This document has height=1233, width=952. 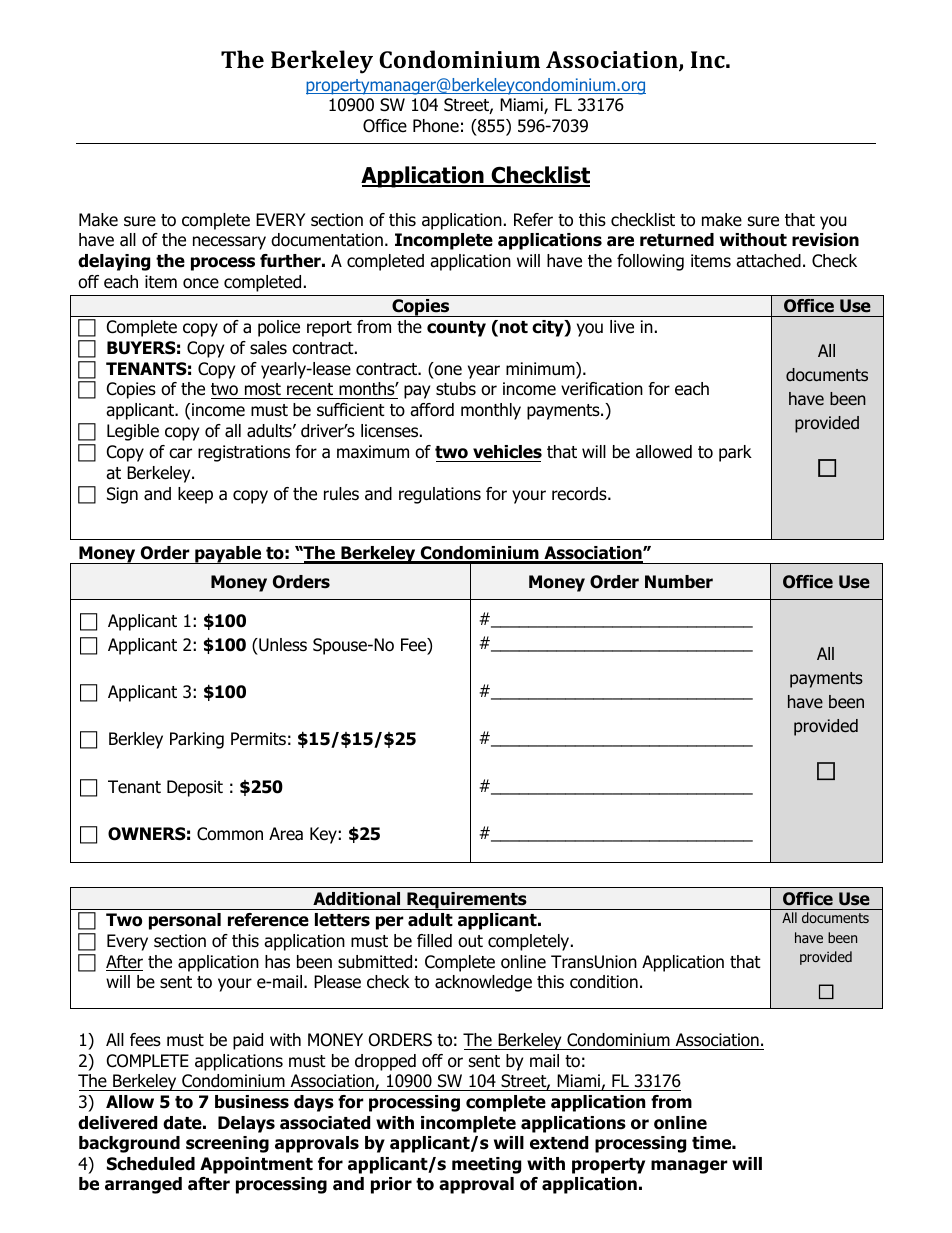 What do you see at coordinates (679, 582) in the document?
I see `Number` at bounding box center [679, 582].
